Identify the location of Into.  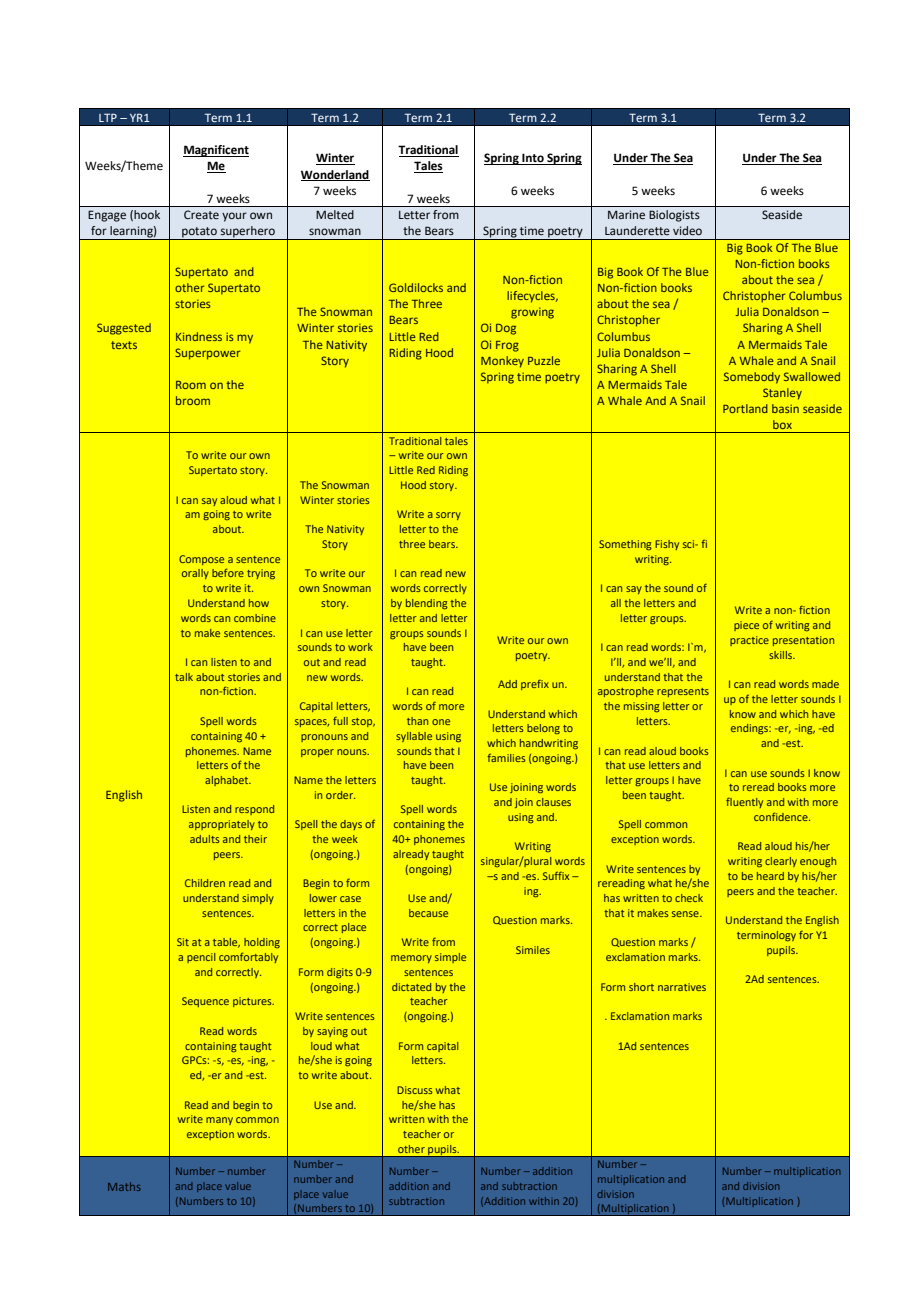
(533, 159).
